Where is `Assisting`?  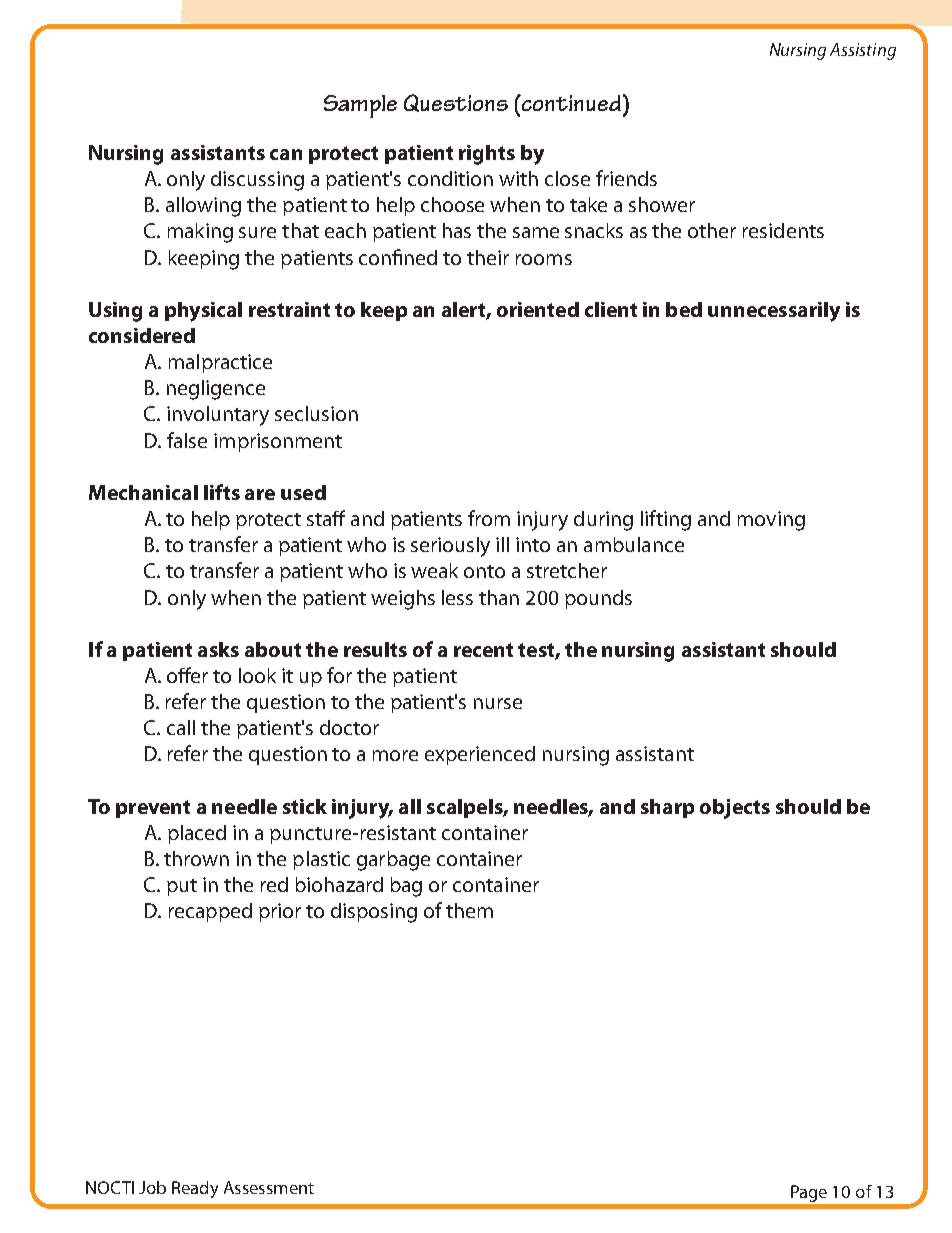 Assisting is located at coordinates (863, 51).
